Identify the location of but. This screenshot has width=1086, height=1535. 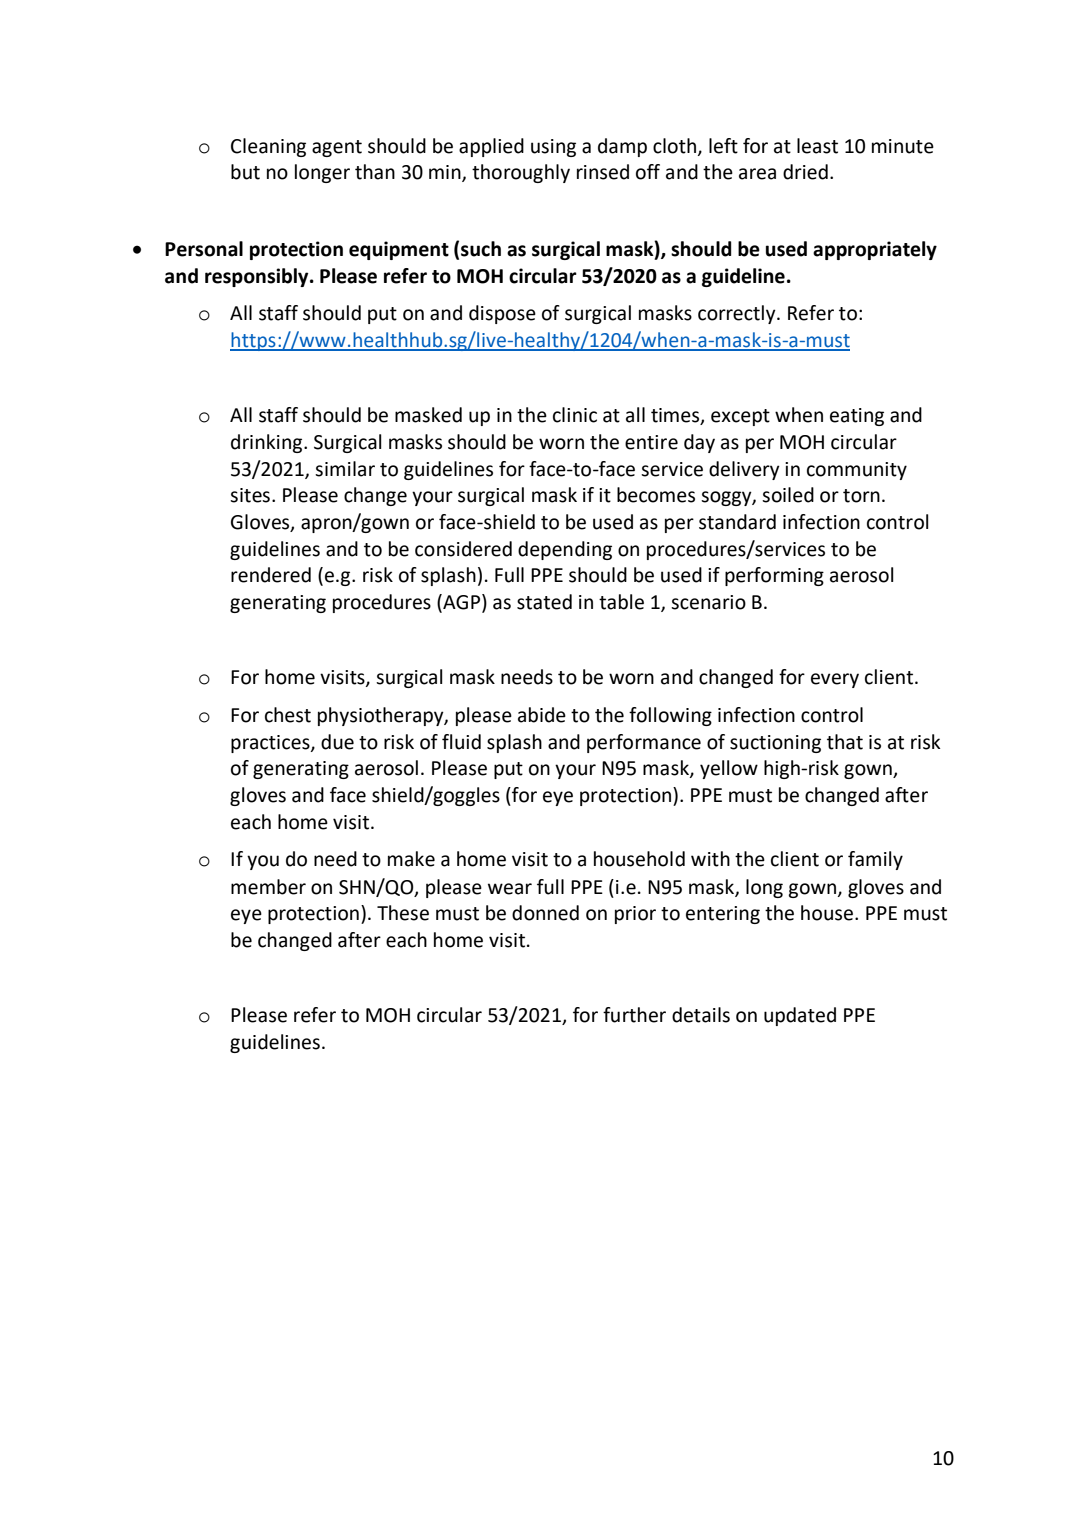
(245, 172).
